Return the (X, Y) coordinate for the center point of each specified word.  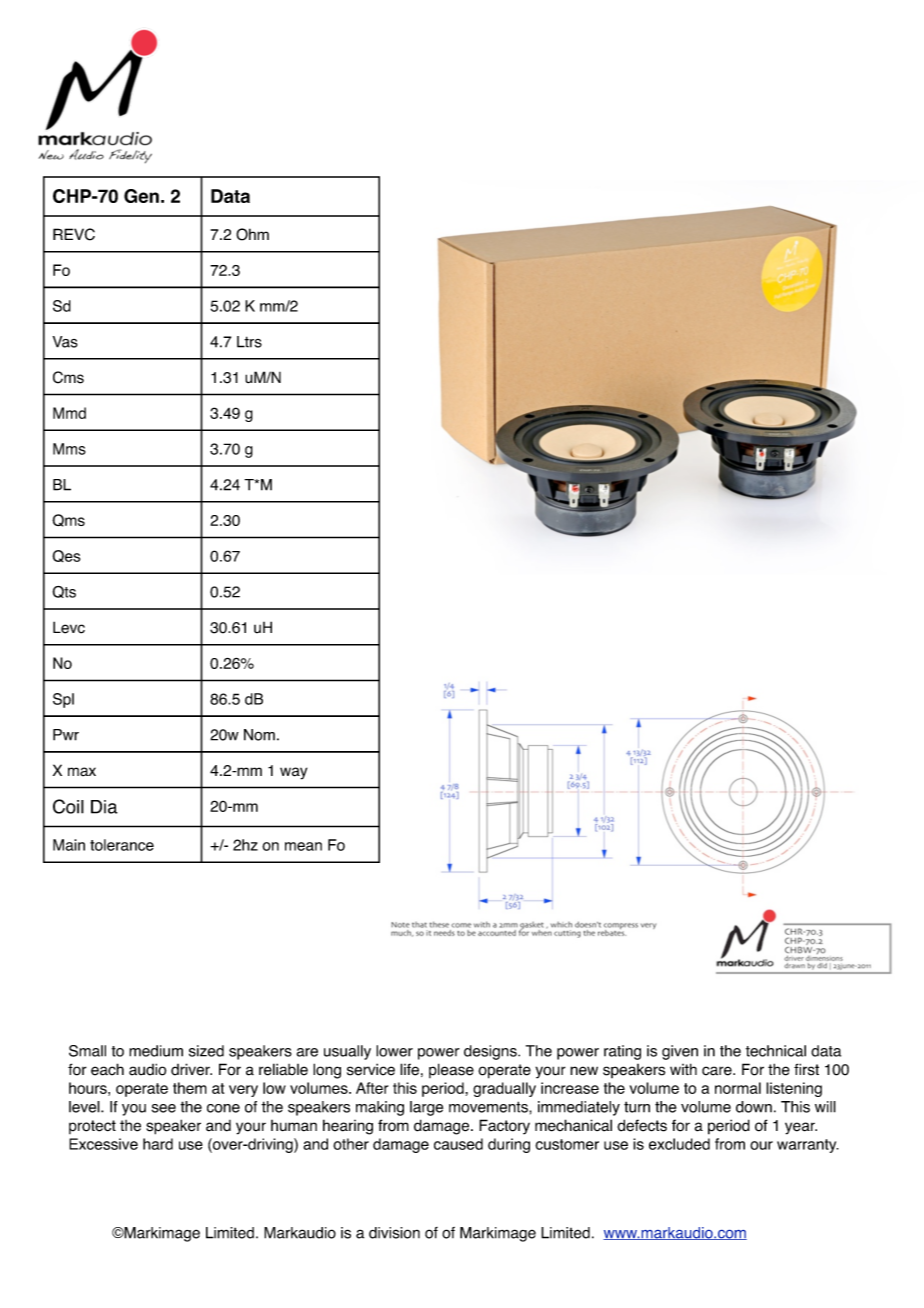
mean (303, 846)
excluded (679, 1144)
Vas (65, 342)
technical (776, 1051)
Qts (64, 592)
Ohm (252, 234)
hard (158, 1144)
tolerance (122, 845)
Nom (259, 735)
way (293, 773)
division (394, 1233)
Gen (141, 196)
